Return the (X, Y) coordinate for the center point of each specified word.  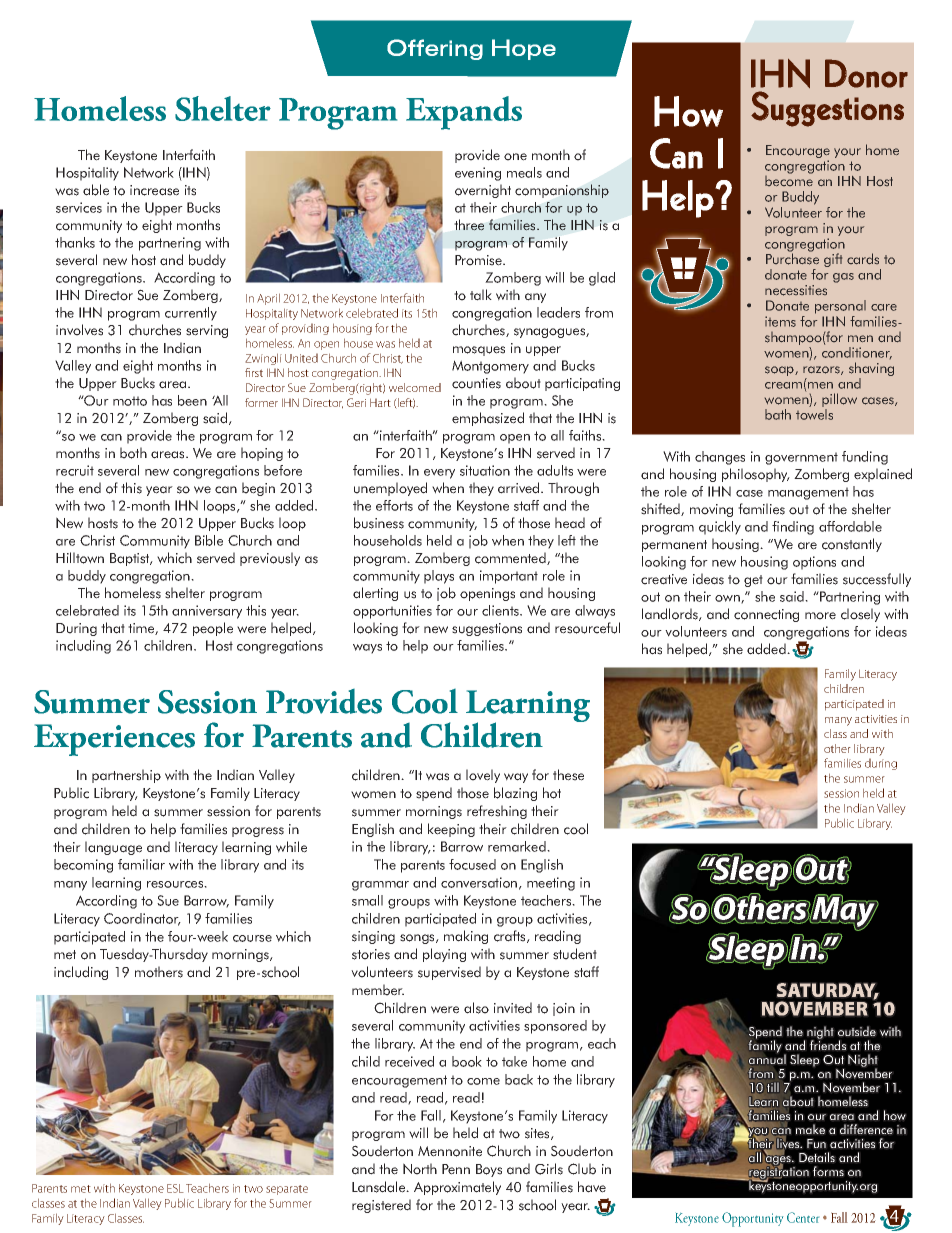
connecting (766, 615)
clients (501, 610)
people (213, 629)
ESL (175, 1188)
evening (478, 174)
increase (154, 190)
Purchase (792, 258)
